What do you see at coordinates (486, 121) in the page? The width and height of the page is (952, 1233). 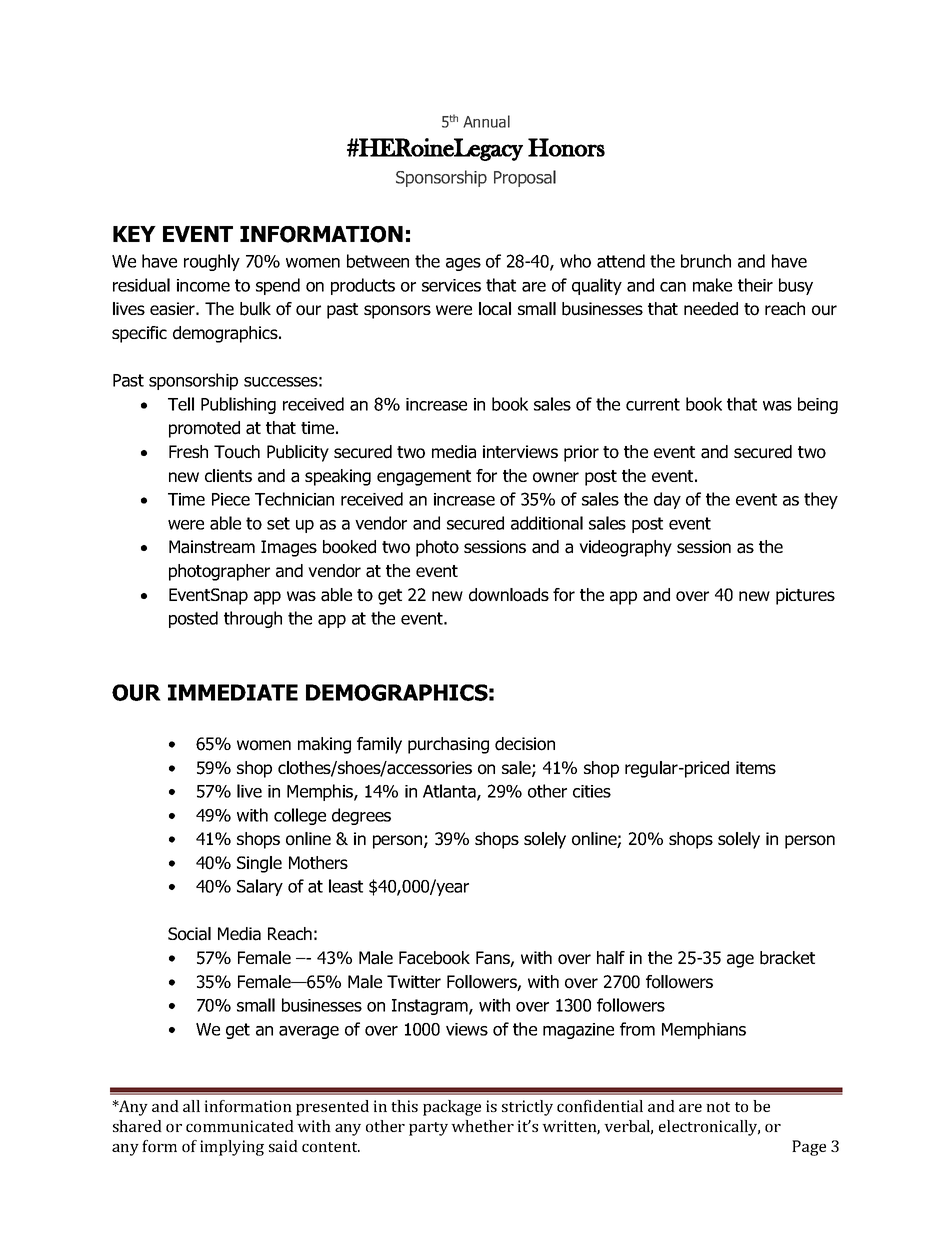 I see `Annual` at bounding box center [486, 121].
